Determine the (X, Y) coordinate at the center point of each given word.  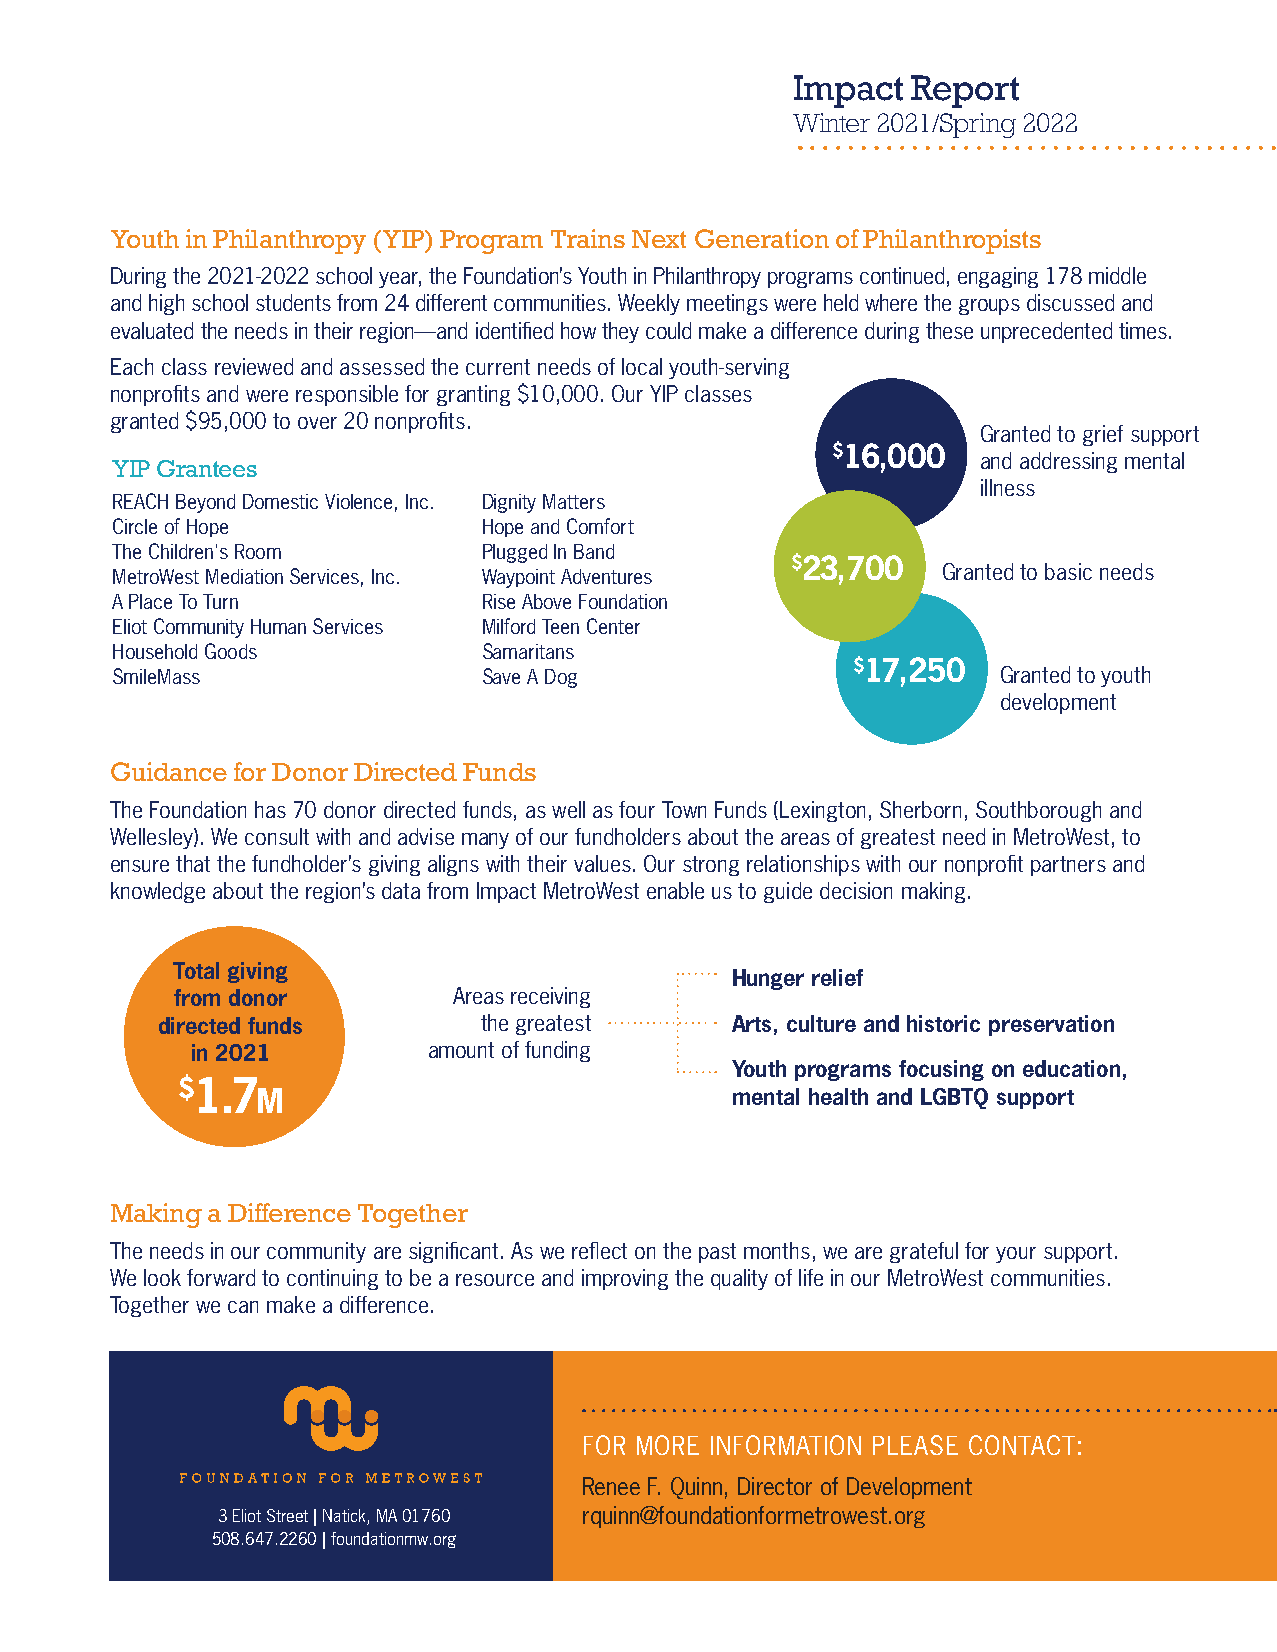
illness (1008, 487)
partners (1068, 866)
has (270, 809)
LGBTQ (954, 1098)
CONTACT (1022, 1445)
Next (659, 239)
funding (557, 1051)
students (293, 302)
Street (287, 1515)
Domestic (280, 501)
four (637, 809)
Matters (574, 501)
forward (221, 1277)
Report (965, 91)
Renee (611, 1486)
